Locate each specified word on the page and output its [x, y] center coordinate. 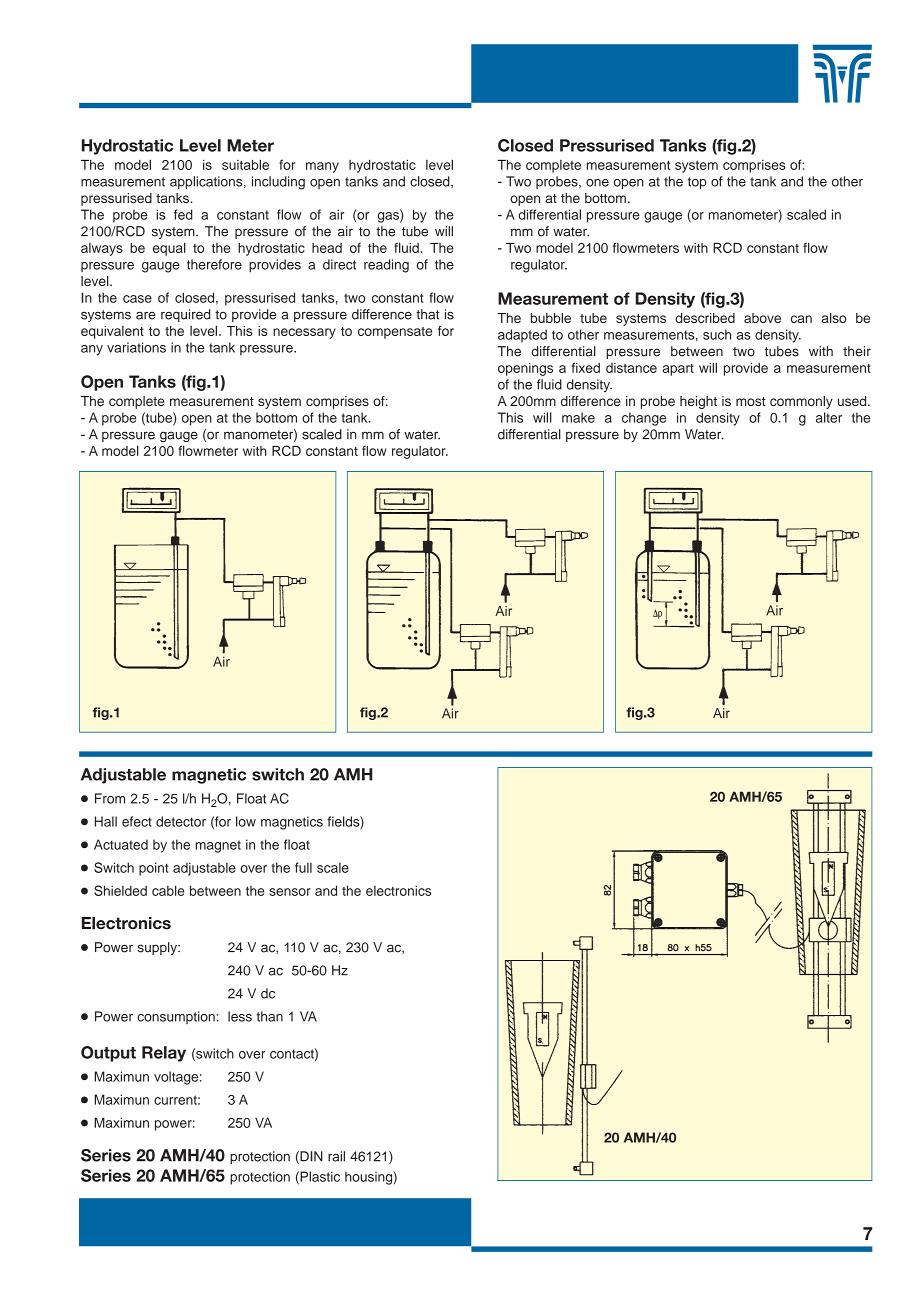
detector [181, 821]
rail [336, 1156]
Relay [164, 1054]
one [597, 183]
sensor [290, 892]
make [578, 417]
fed [183, 214]
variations [136, 347]
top [697, 183]
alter [829, 417]
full [303, 867]
